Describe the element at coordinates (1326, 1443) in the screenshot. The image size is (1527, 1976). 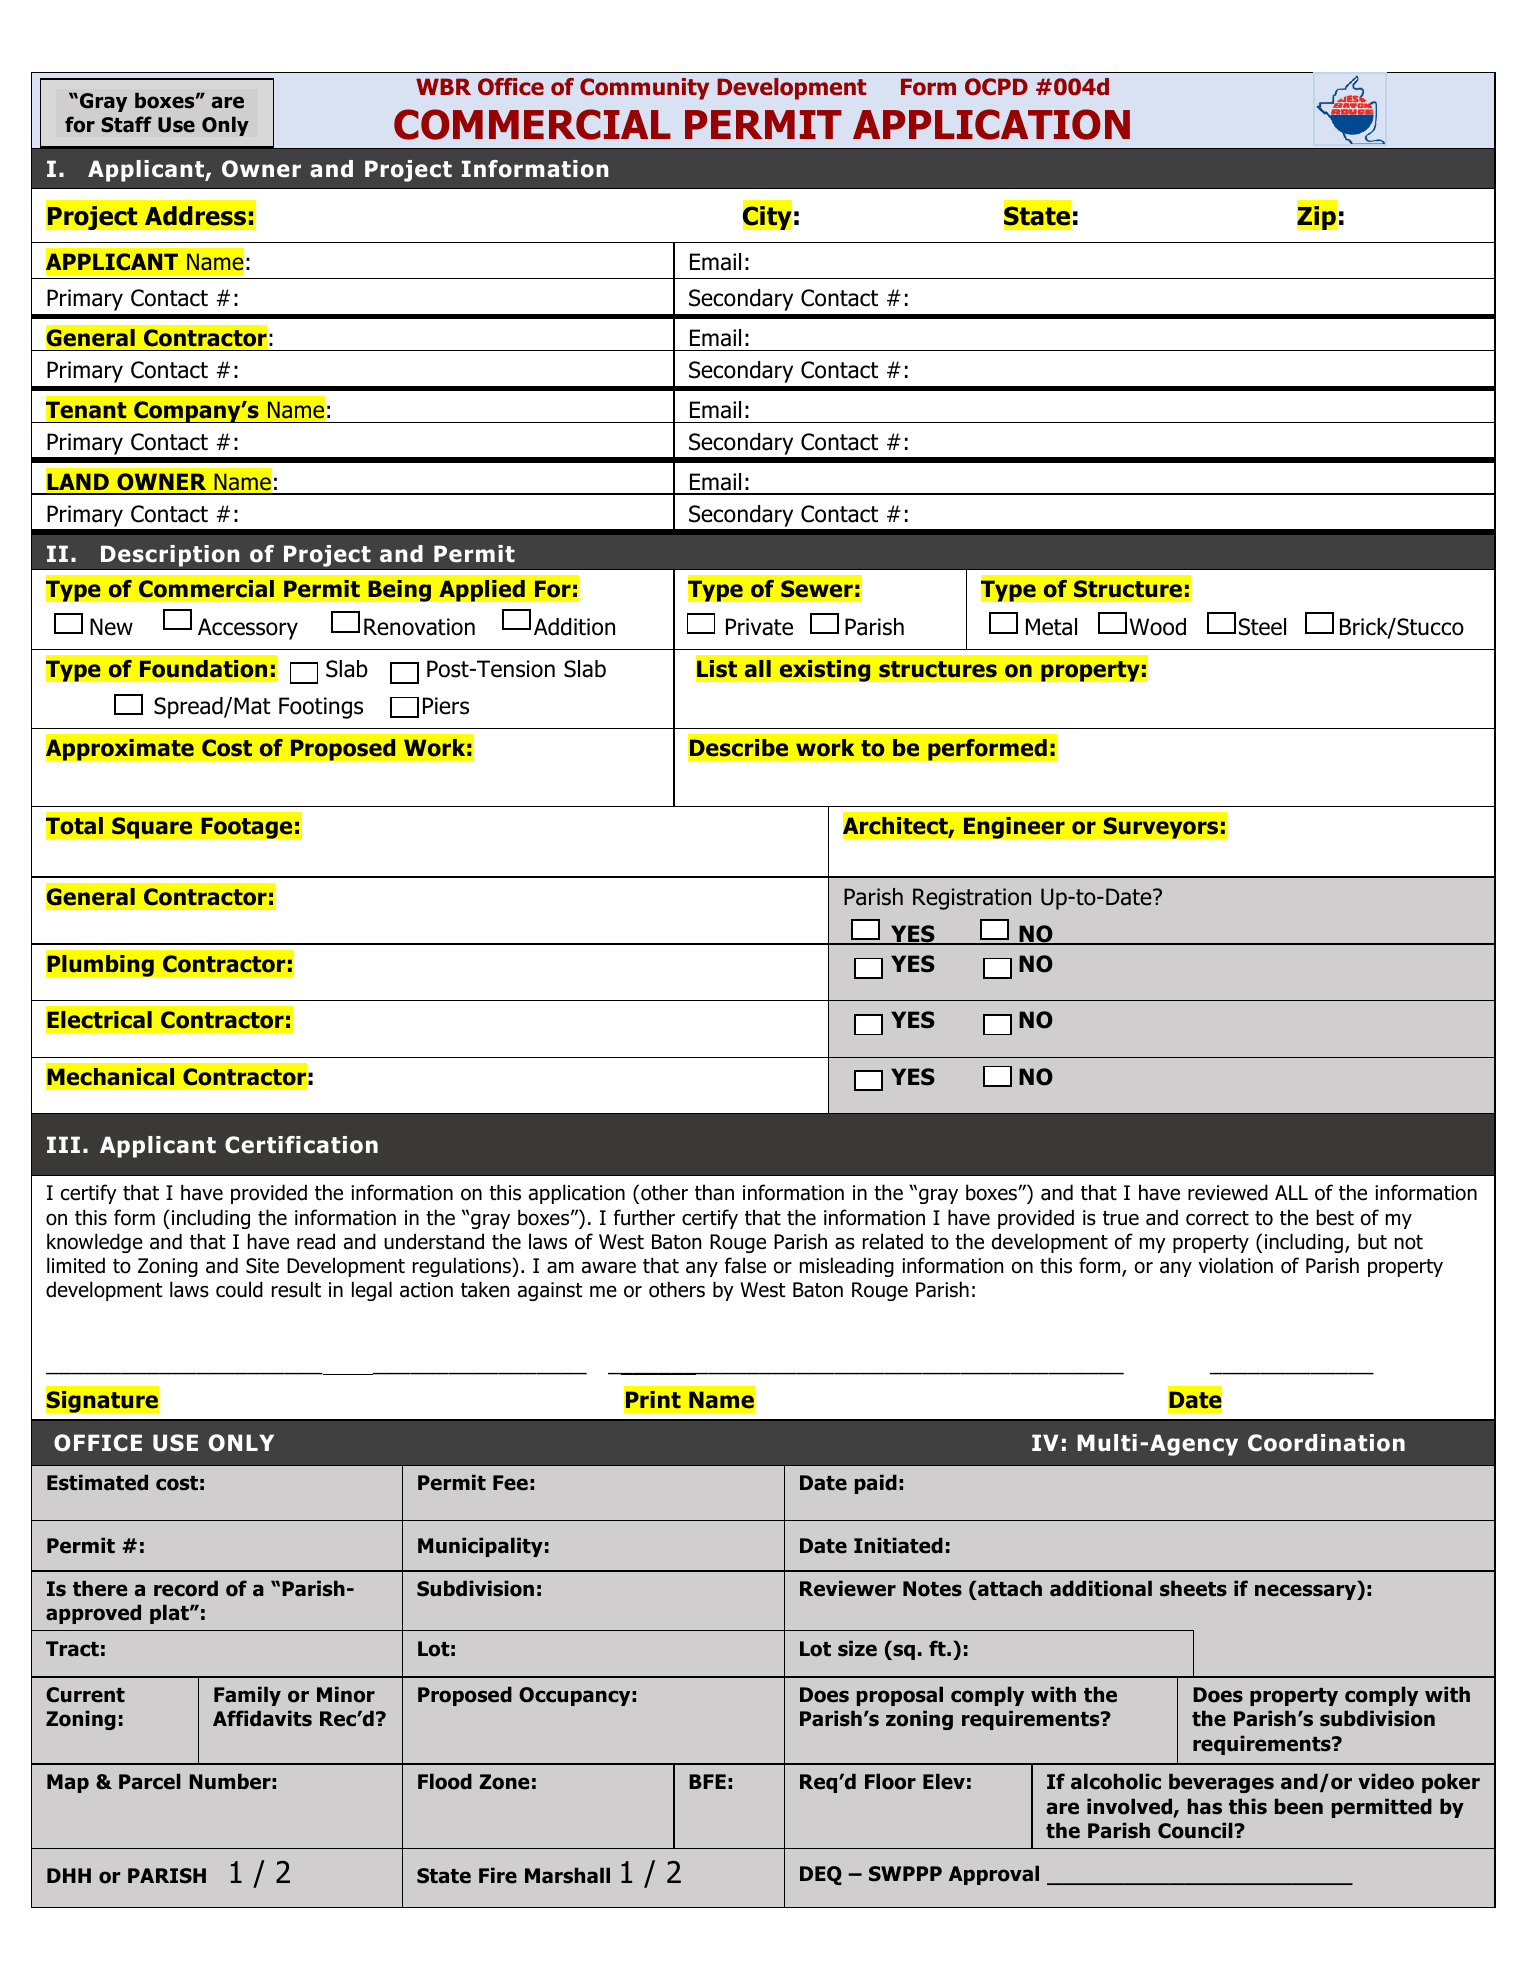
I see `Coordination` at that location.
